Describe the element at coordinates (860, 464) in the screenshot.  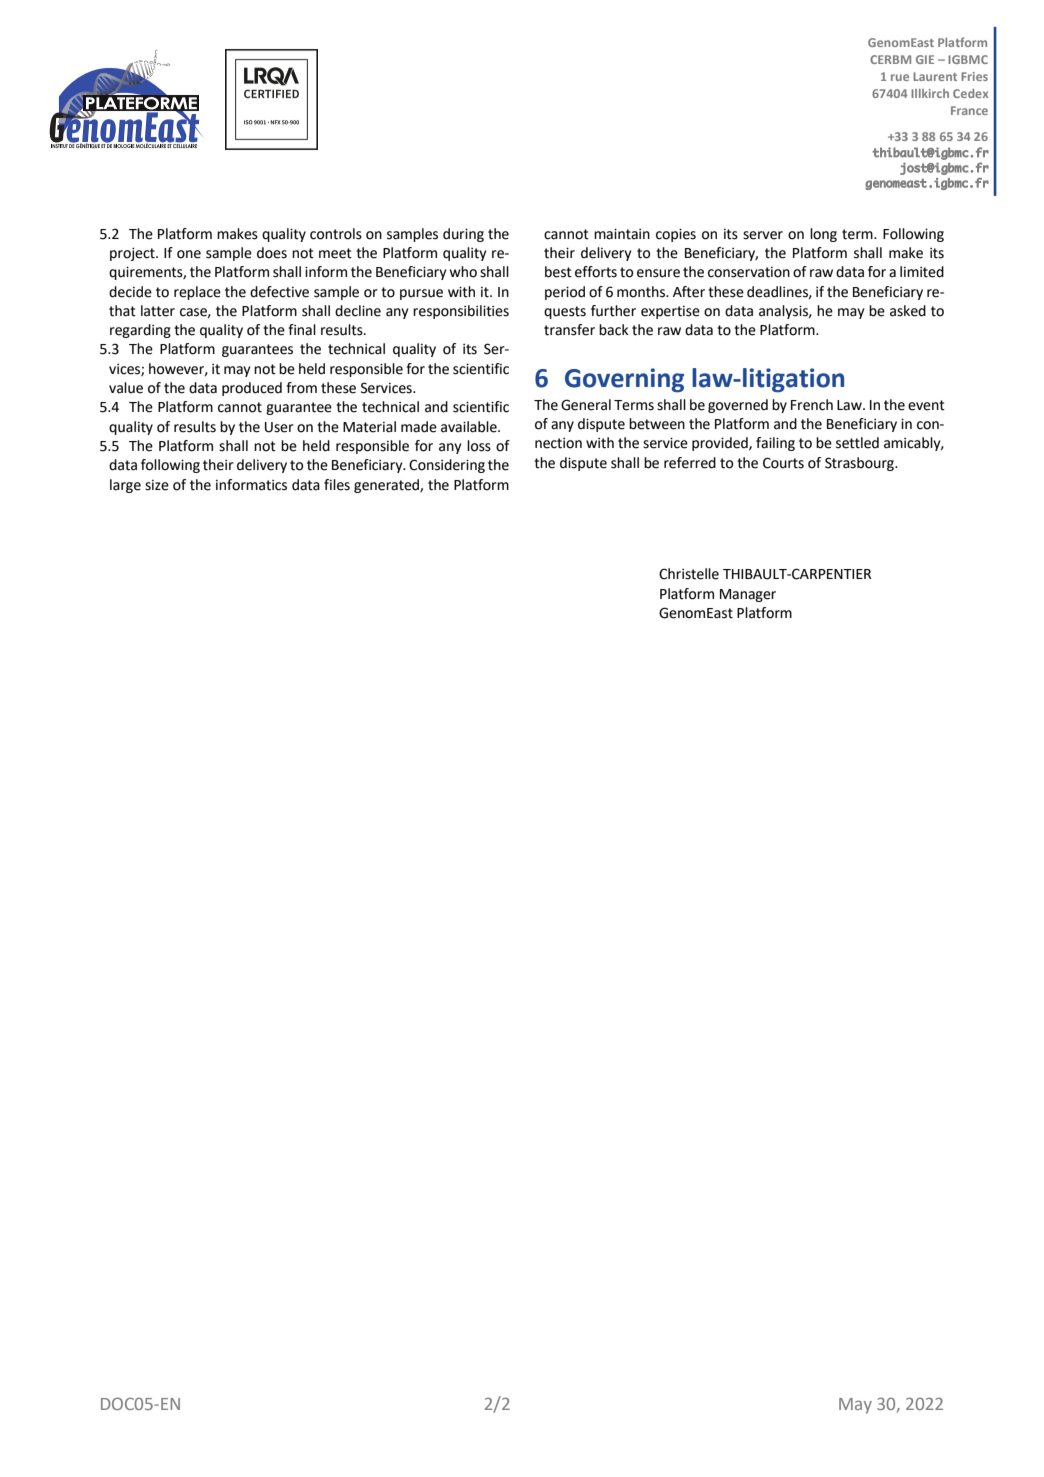
I see `Strasbourg` at that location.
